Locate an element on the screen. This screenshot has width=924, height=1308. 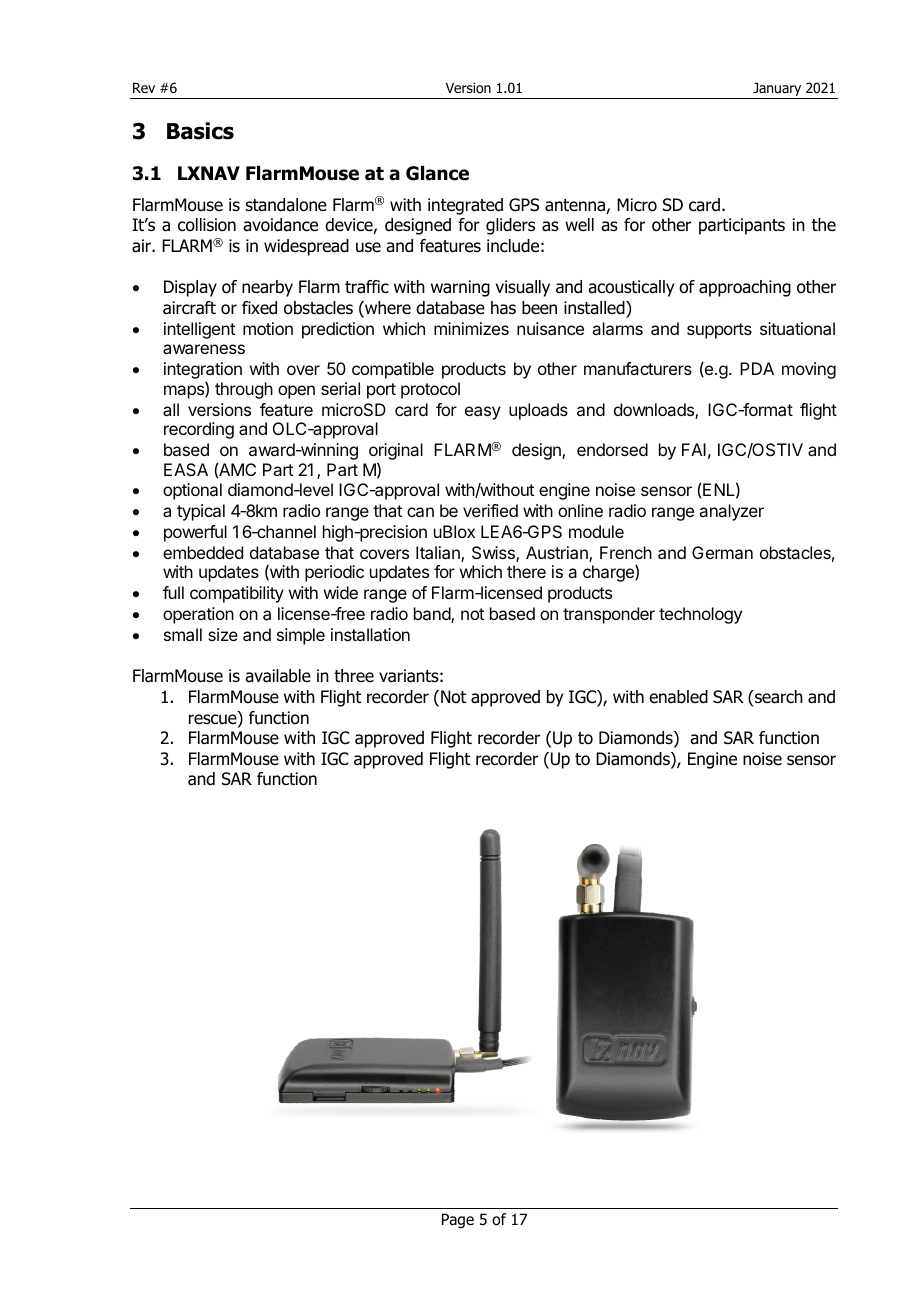
January is located at coordinates (777, 89).
